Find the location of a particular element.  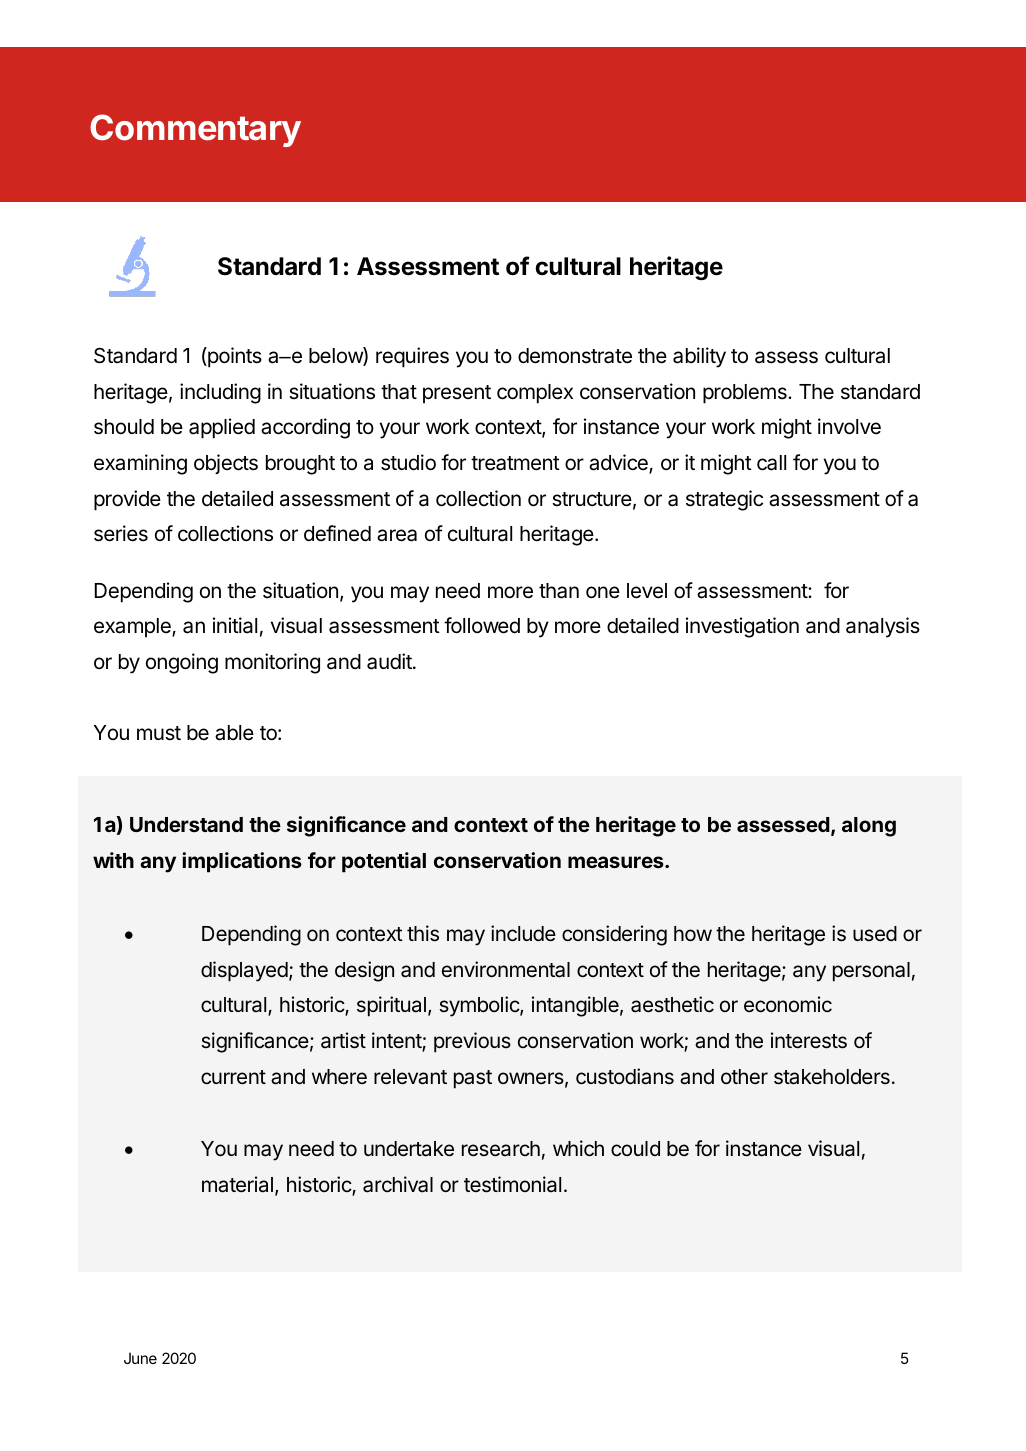

audit is located at coordinates (390, 661).
